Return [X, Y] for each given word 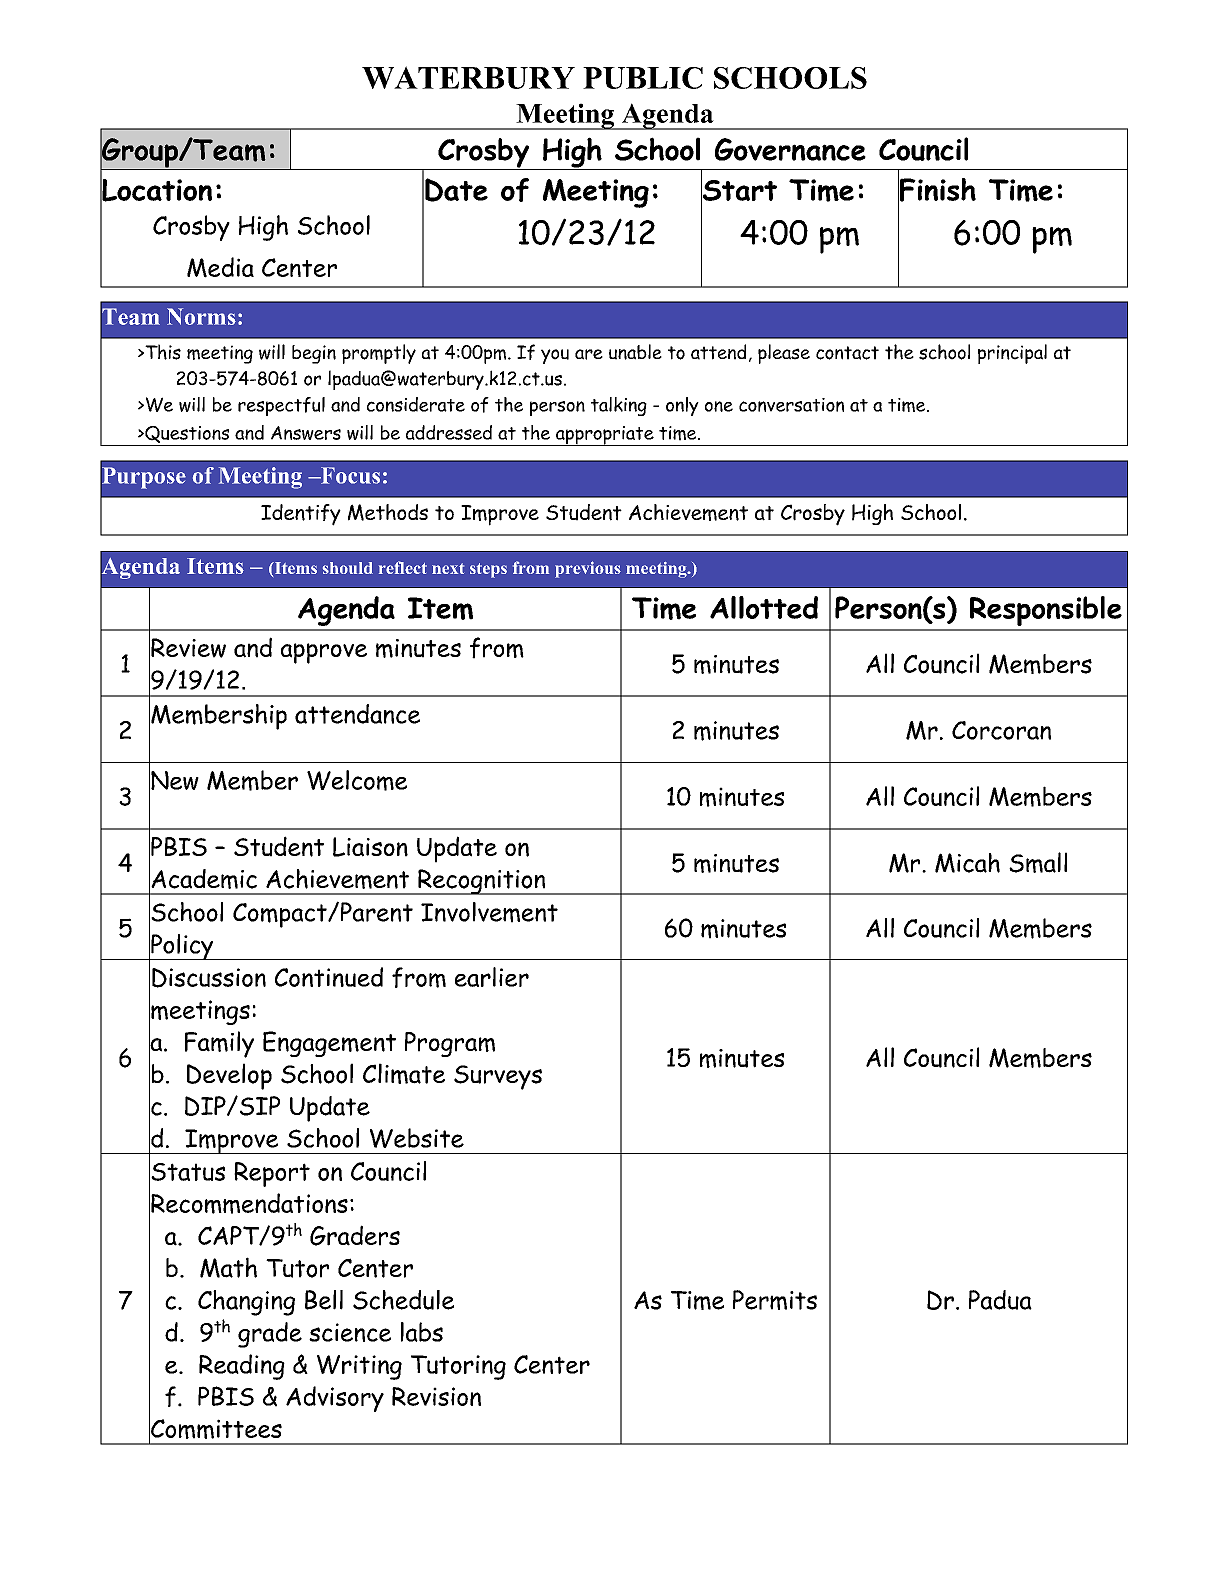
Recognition [482, 882]
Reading [242, 1367]
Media [220, 267]
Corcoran [1001, 730]
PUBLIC [643, 78]
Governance [790, 149]
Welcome [357, 780]
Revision [436, 1396]
